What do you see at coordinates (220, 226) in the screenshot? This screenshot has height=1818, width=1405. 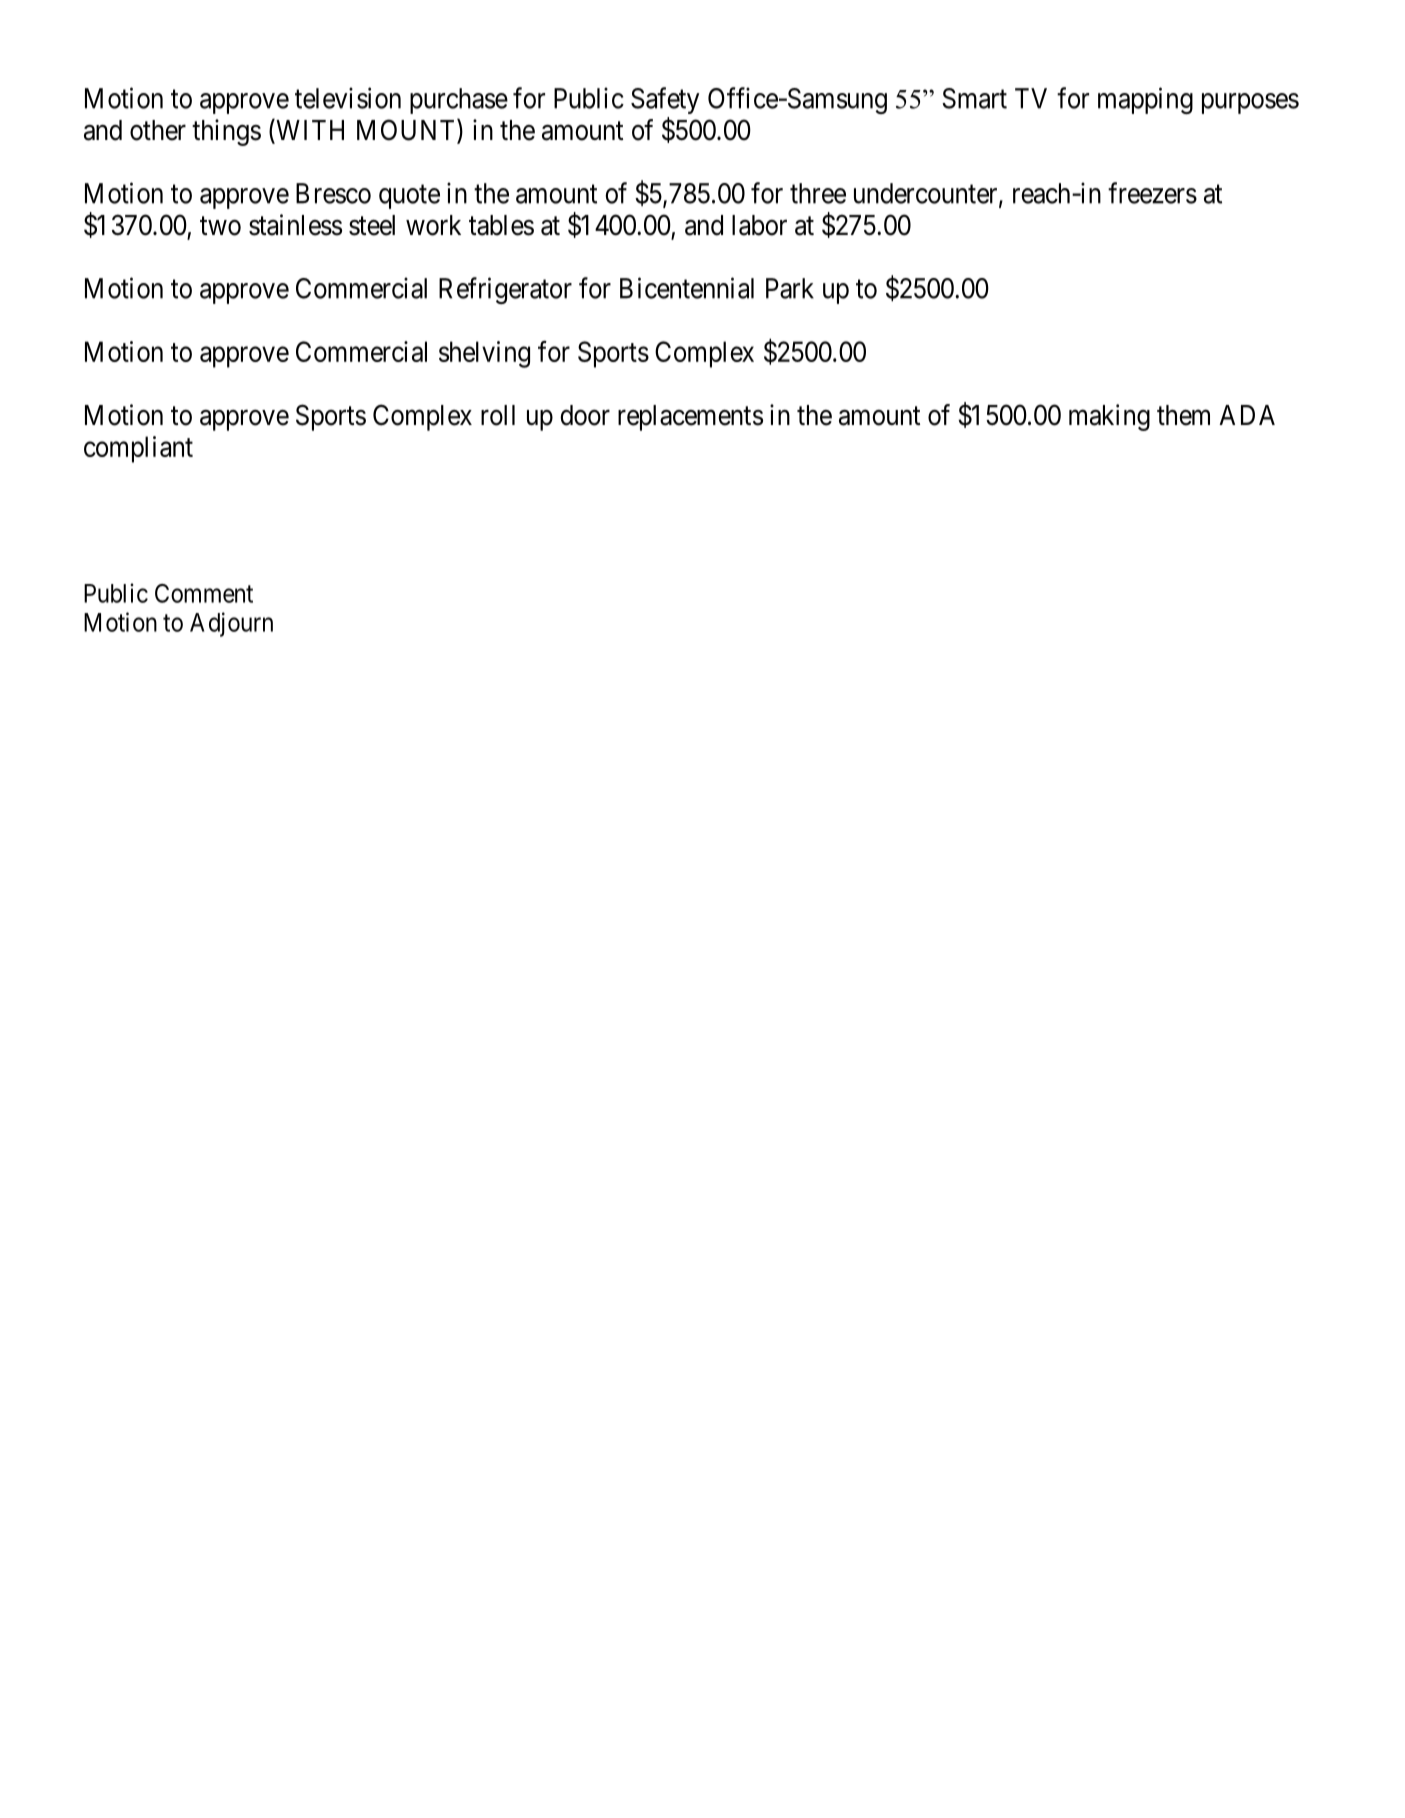 I see `two` at bounding box center [220, 226].
